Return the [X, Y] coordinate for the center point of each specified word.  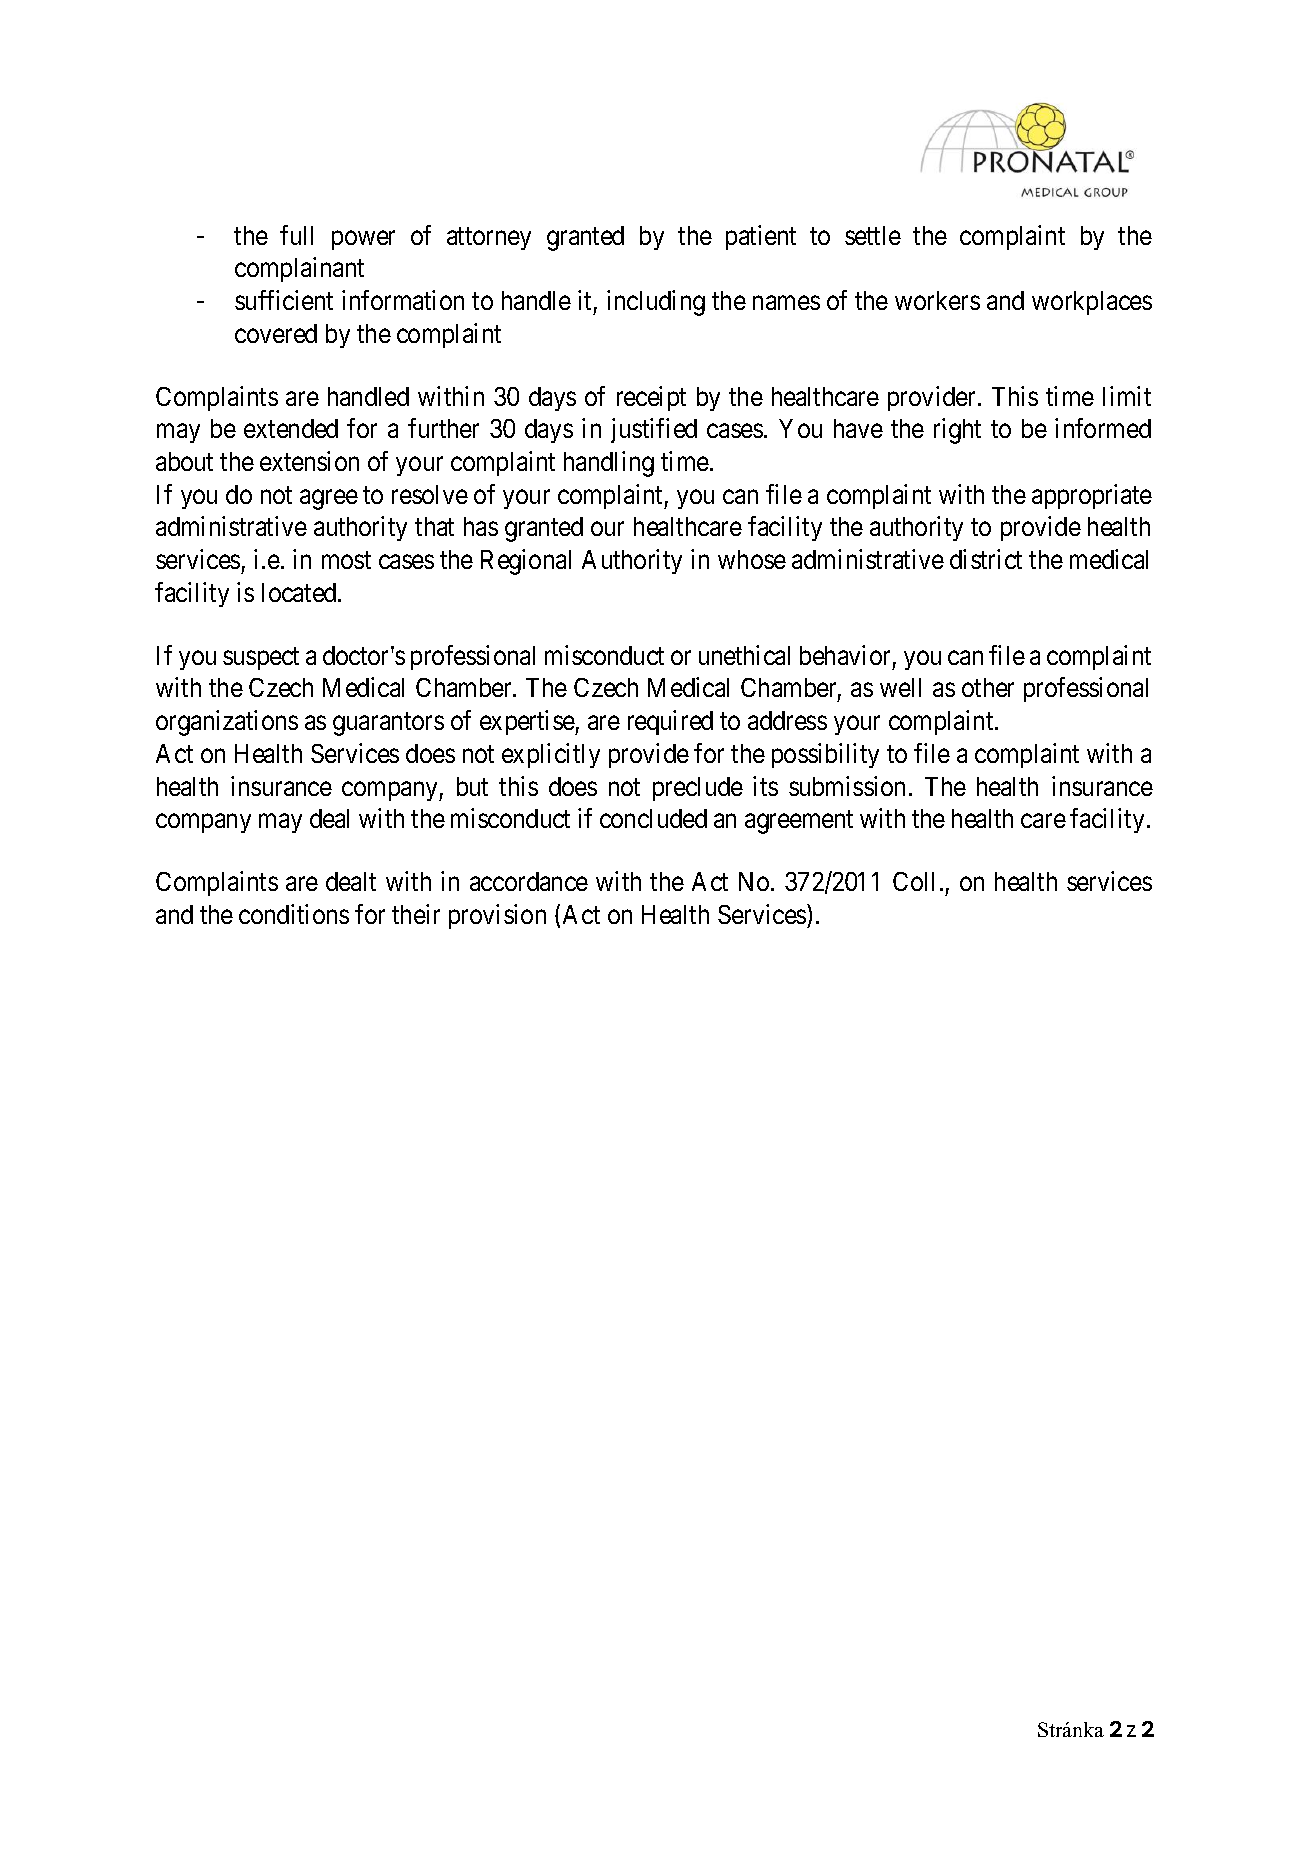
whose [752, 559]
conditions [294, 914]
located [300, 592]
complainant [299, 269]
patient [761, 237]
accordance [529, 881]
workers [937, 300]
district [986, 559]
